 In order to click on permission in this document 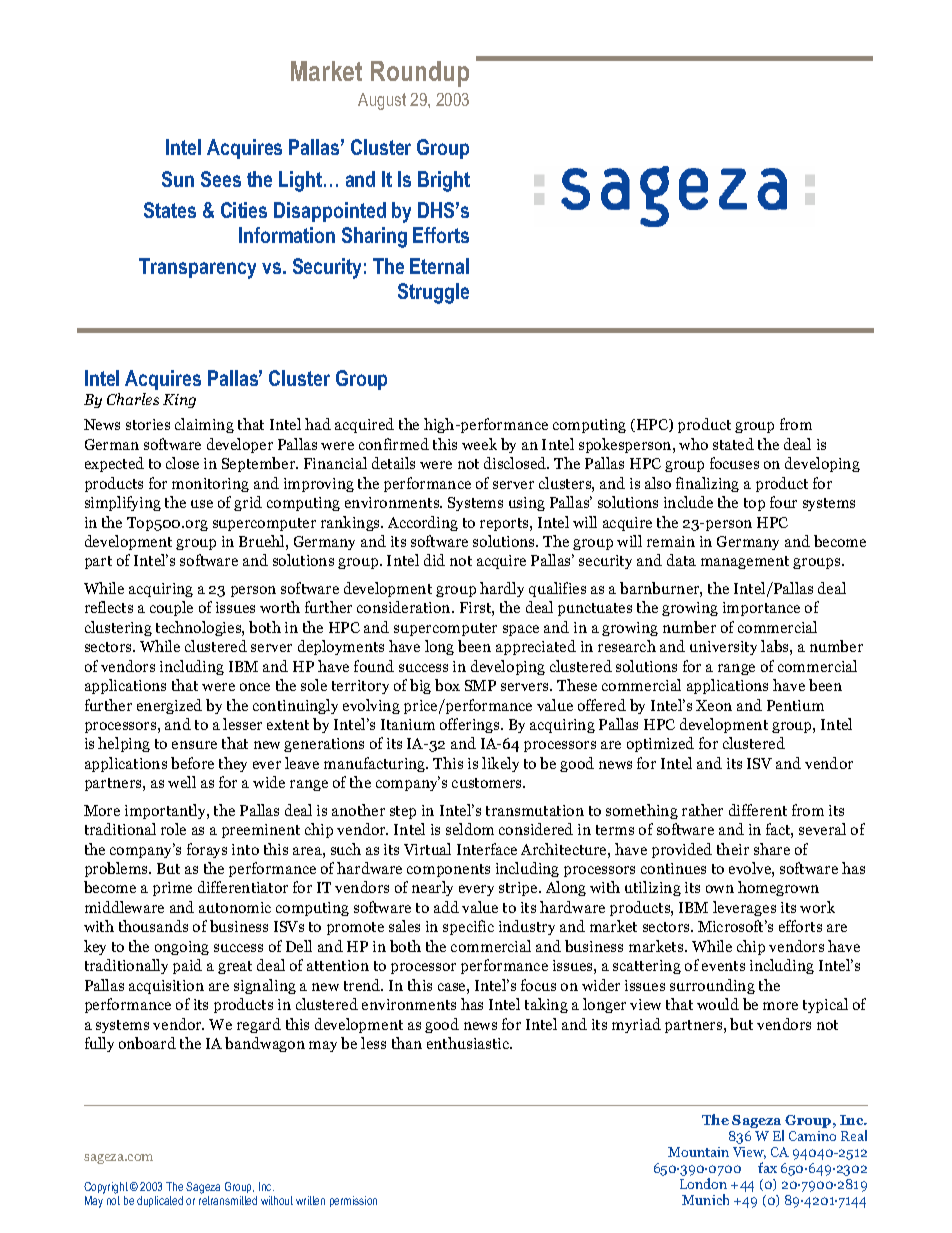, I will do `click(353, 1201)`.
